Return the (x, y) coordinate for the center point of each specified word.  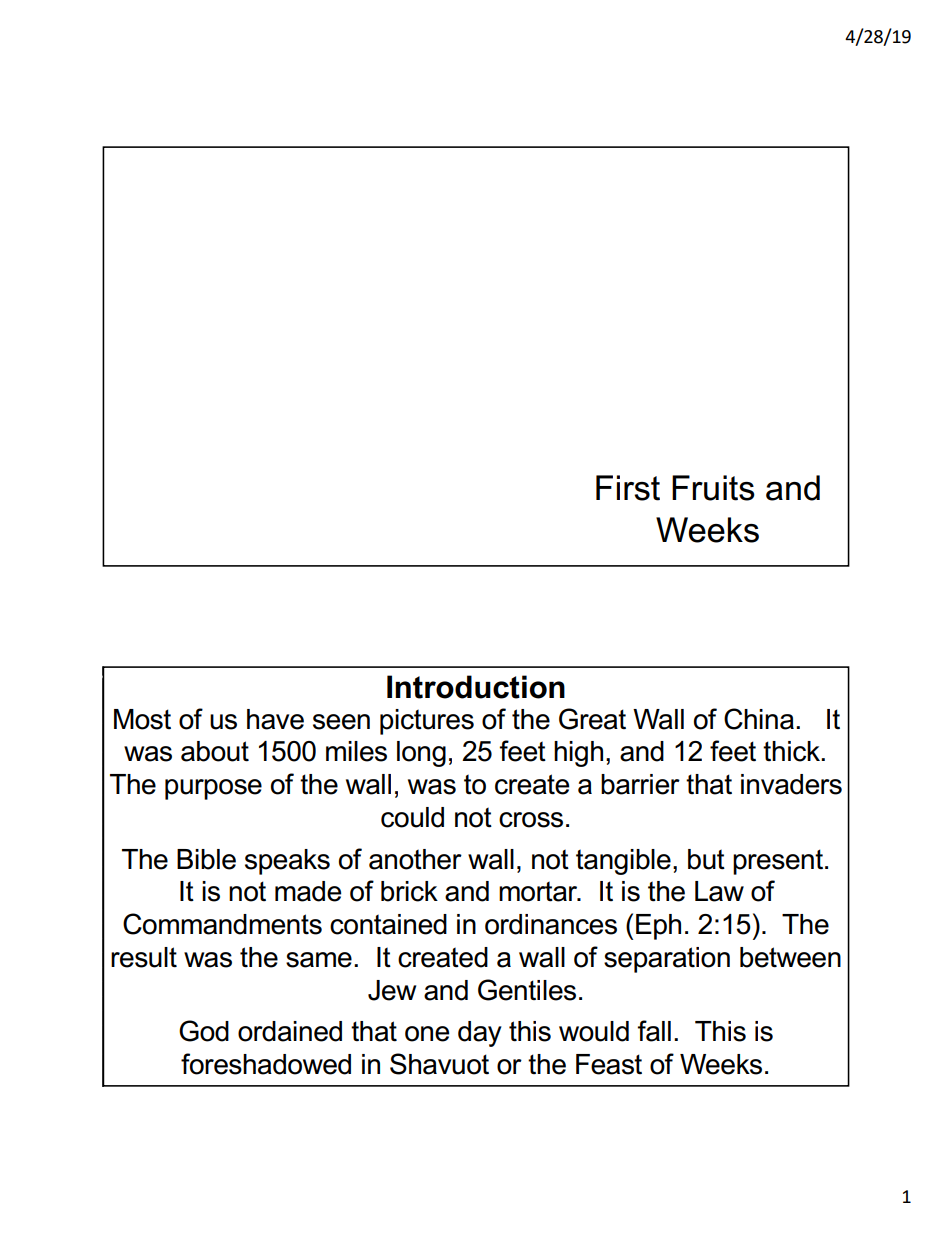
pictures (427, 722)
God (204, 1031)
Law (719, 891)
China (759, 719)
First (628, 488)
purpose (213, 789)
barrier (640, 784)
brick (409, 891)
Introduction (476, 687)
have (275, 719)
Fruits (713, 488)
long (421, 754)
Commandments (222, 924)
